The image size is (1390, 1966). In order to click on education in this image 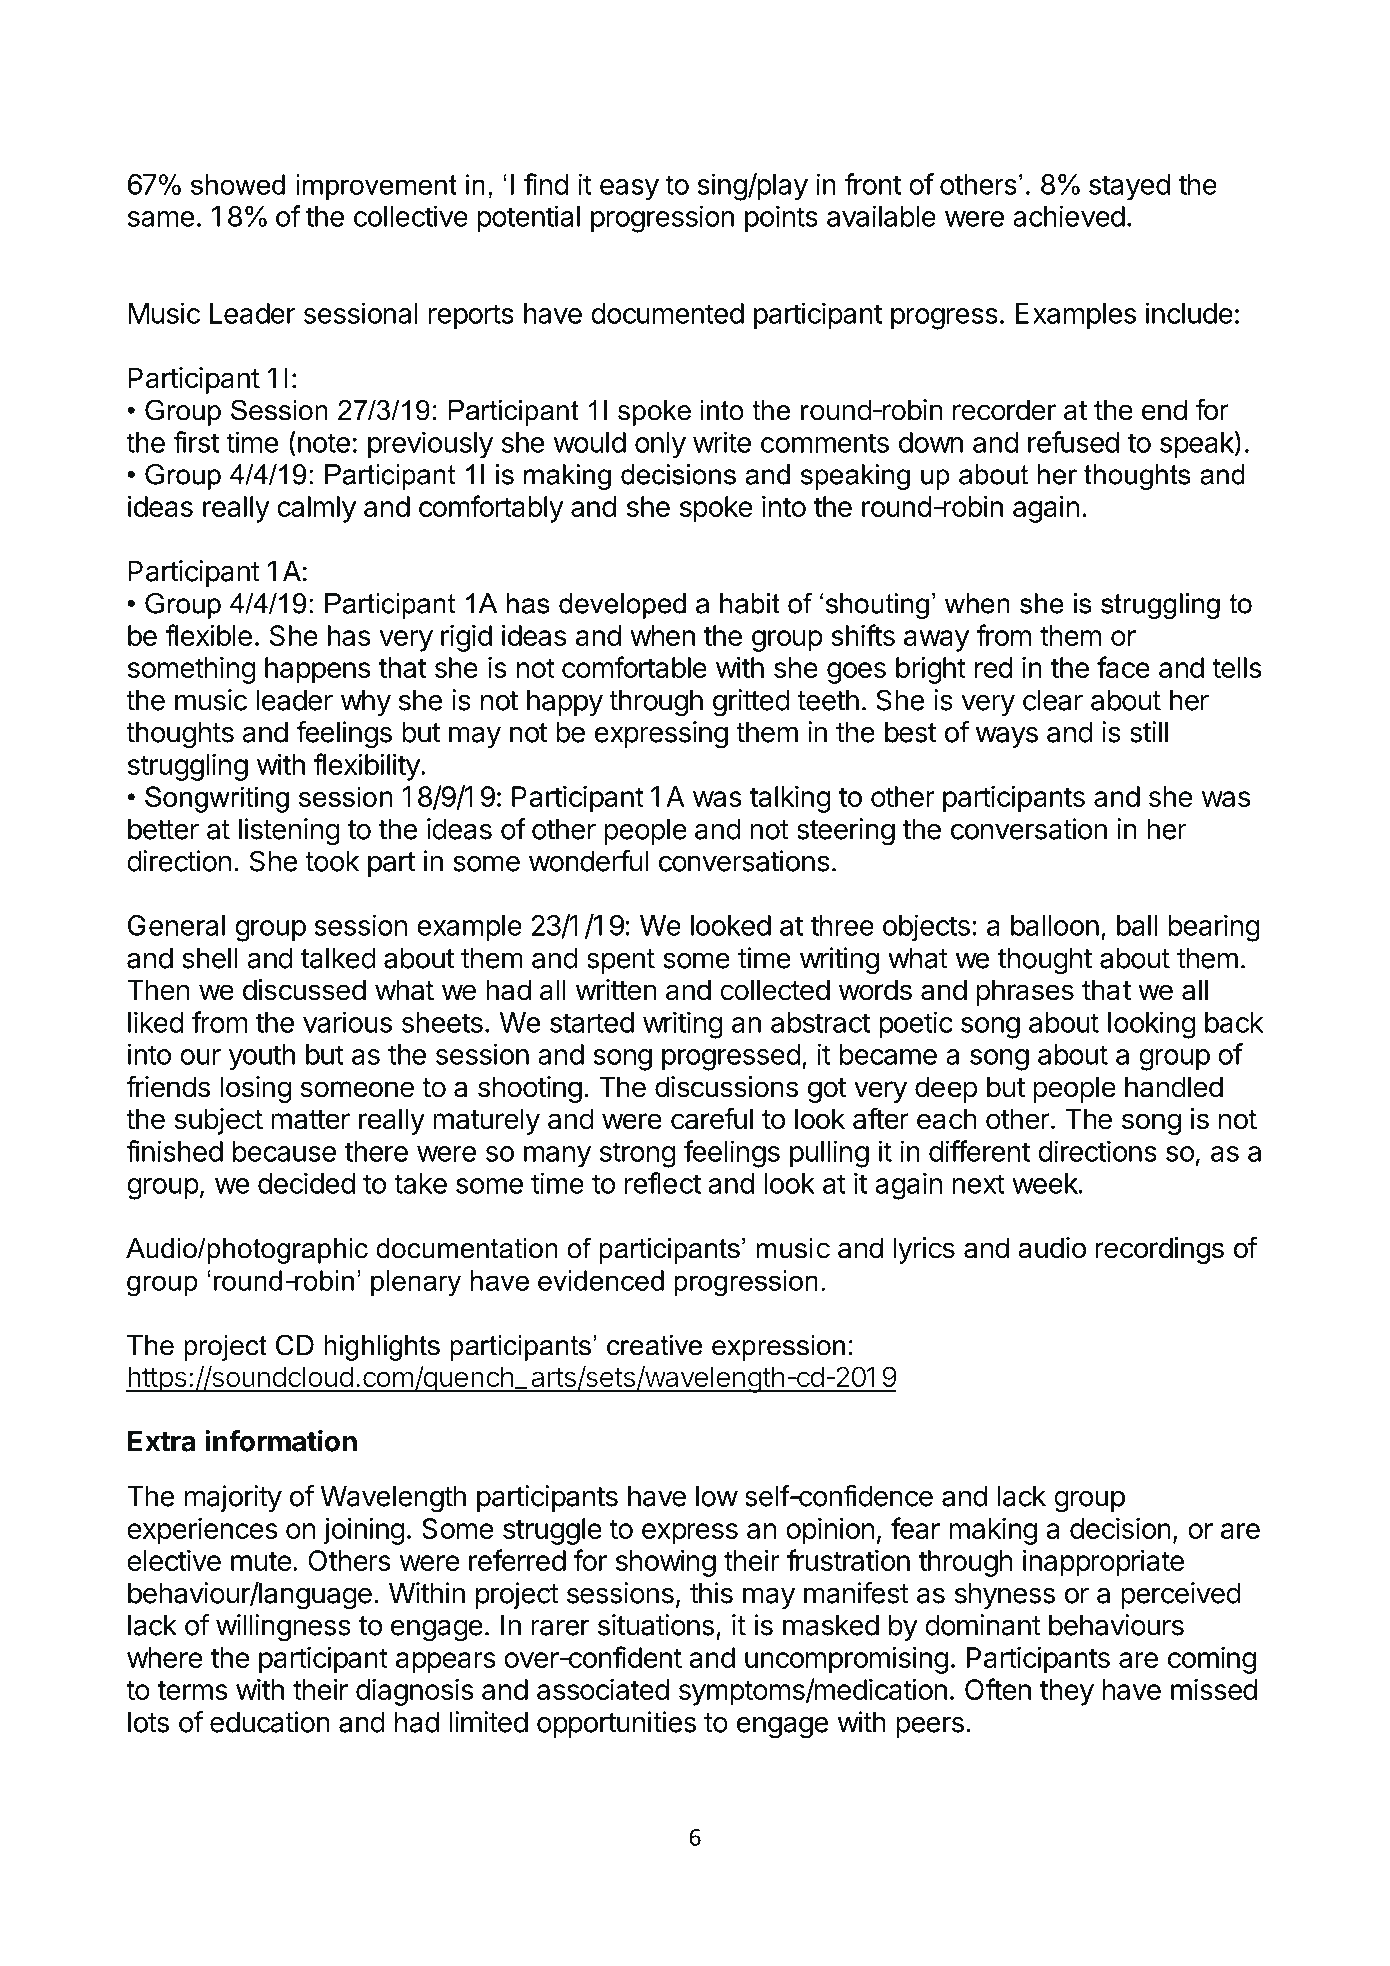, I will do `click(270, 1722)`.
